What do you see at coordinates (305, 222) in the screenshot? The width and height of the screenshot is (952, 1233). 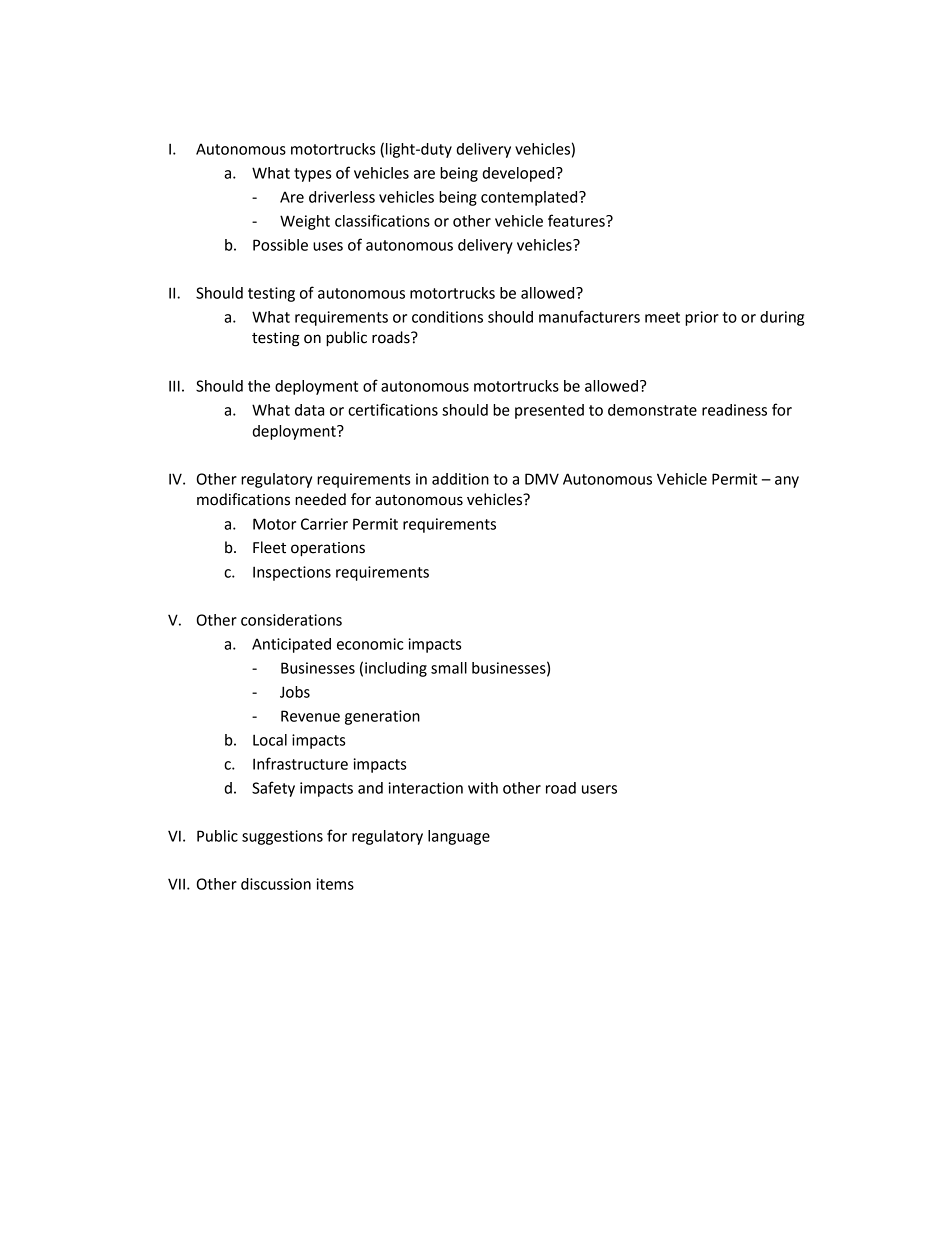 I see `Weight` at bounding box center [305, 222].
